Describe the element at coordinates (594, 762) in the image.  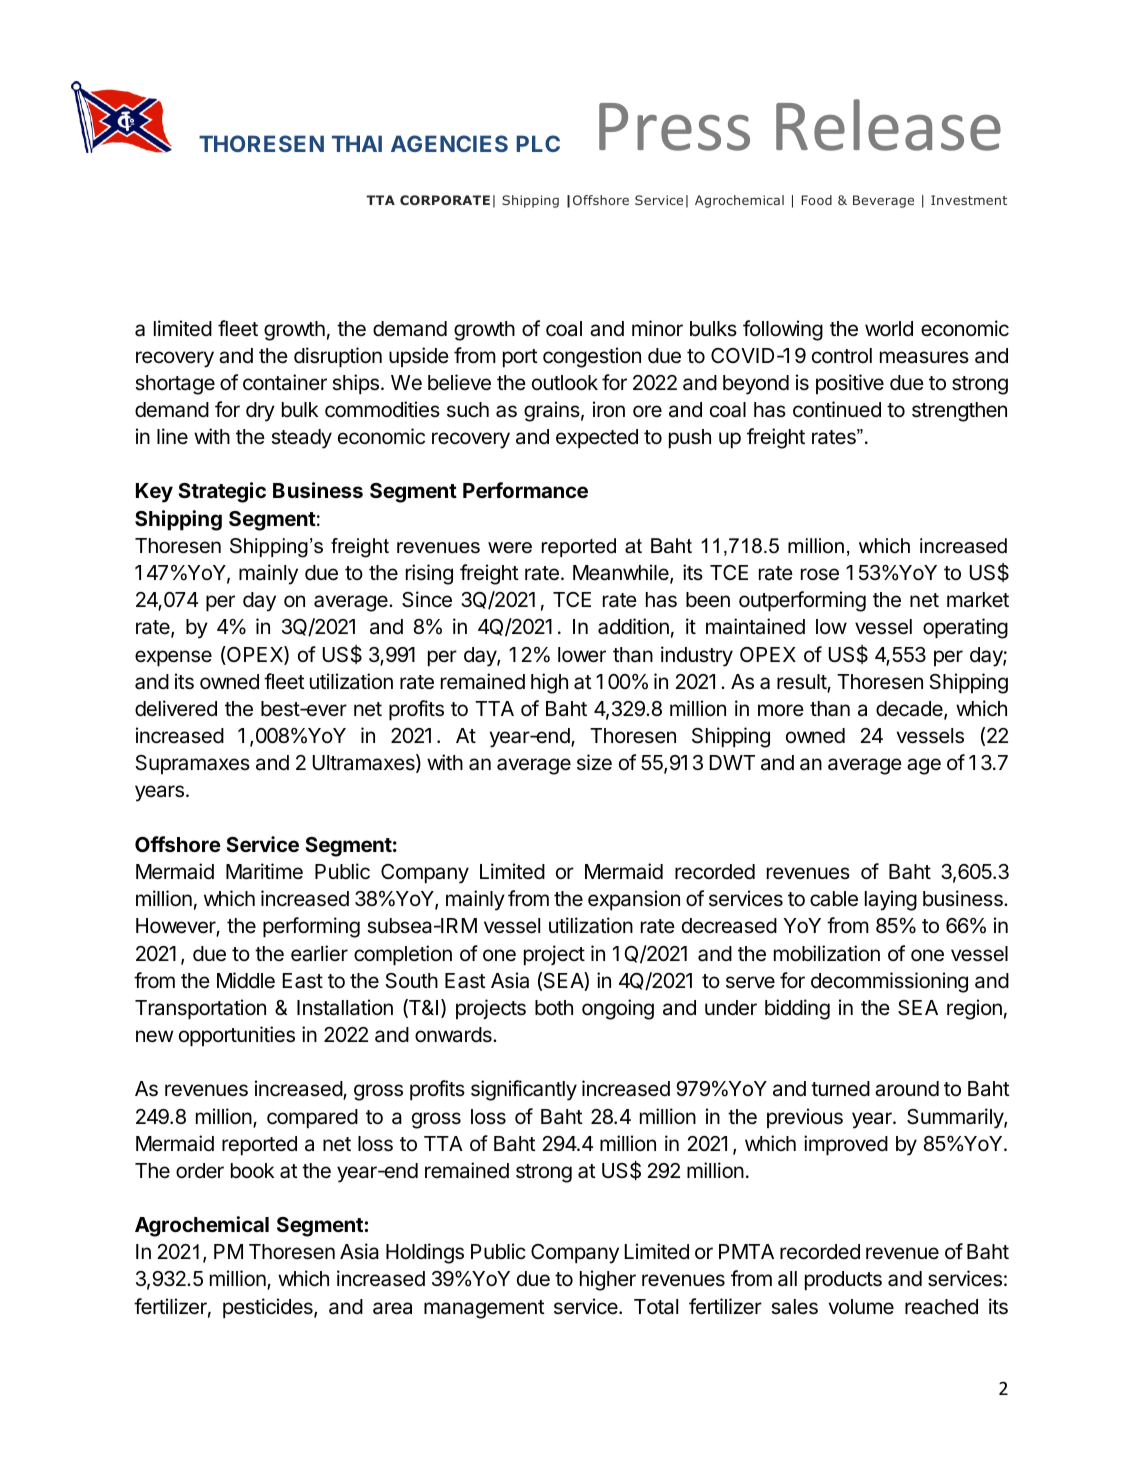
I see `size` at that location.
